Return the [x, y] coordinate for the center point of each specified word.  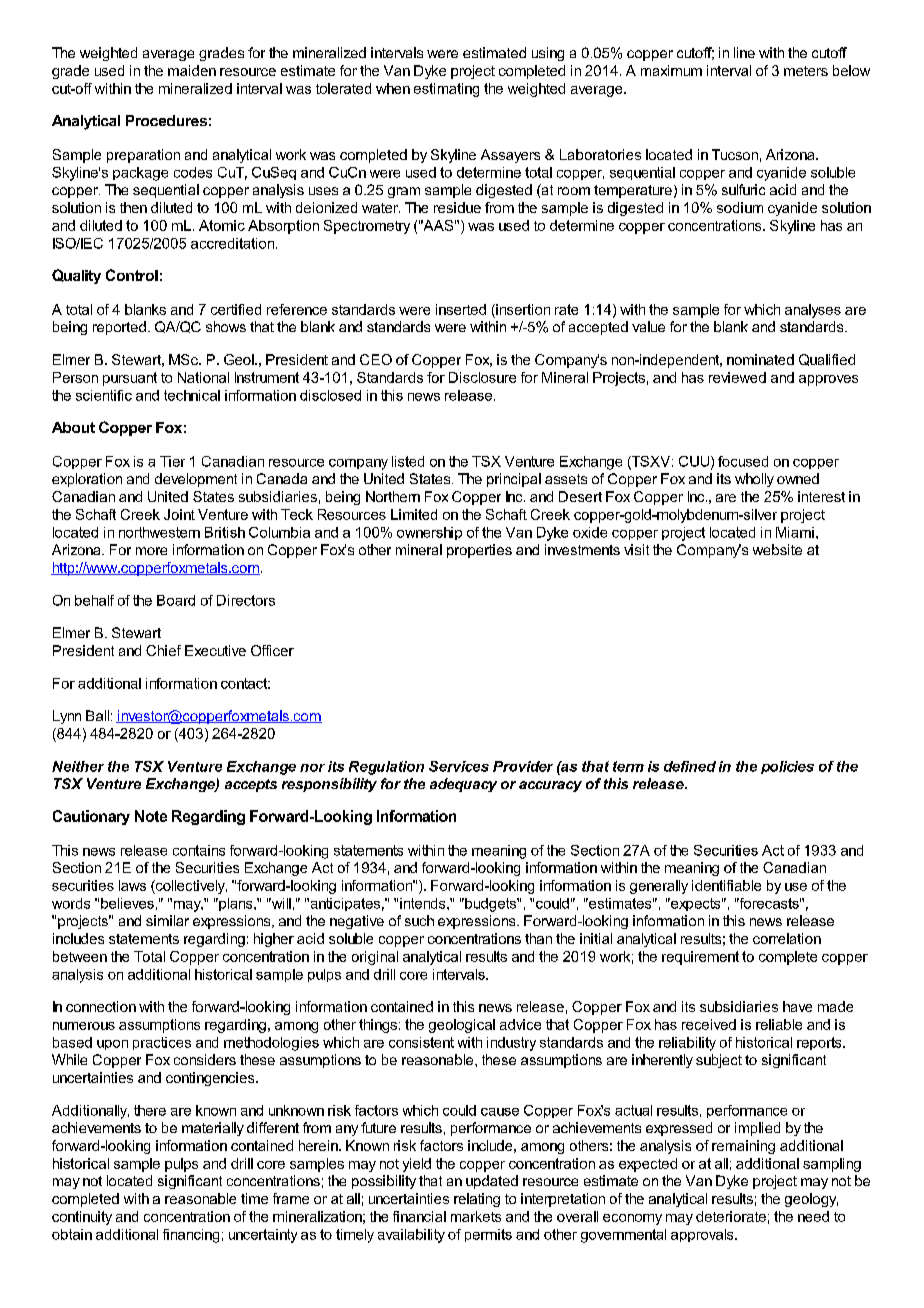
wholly [754, 480]
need [813, 1216]
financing [191, 1236]
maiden [192, 70]
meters [806, 71]
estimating [446, 90]
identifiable [726, 885]
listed [408, 461]
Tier [172, 461]
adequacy [463, 785]
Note [151, 816]
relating [477, 1200]
